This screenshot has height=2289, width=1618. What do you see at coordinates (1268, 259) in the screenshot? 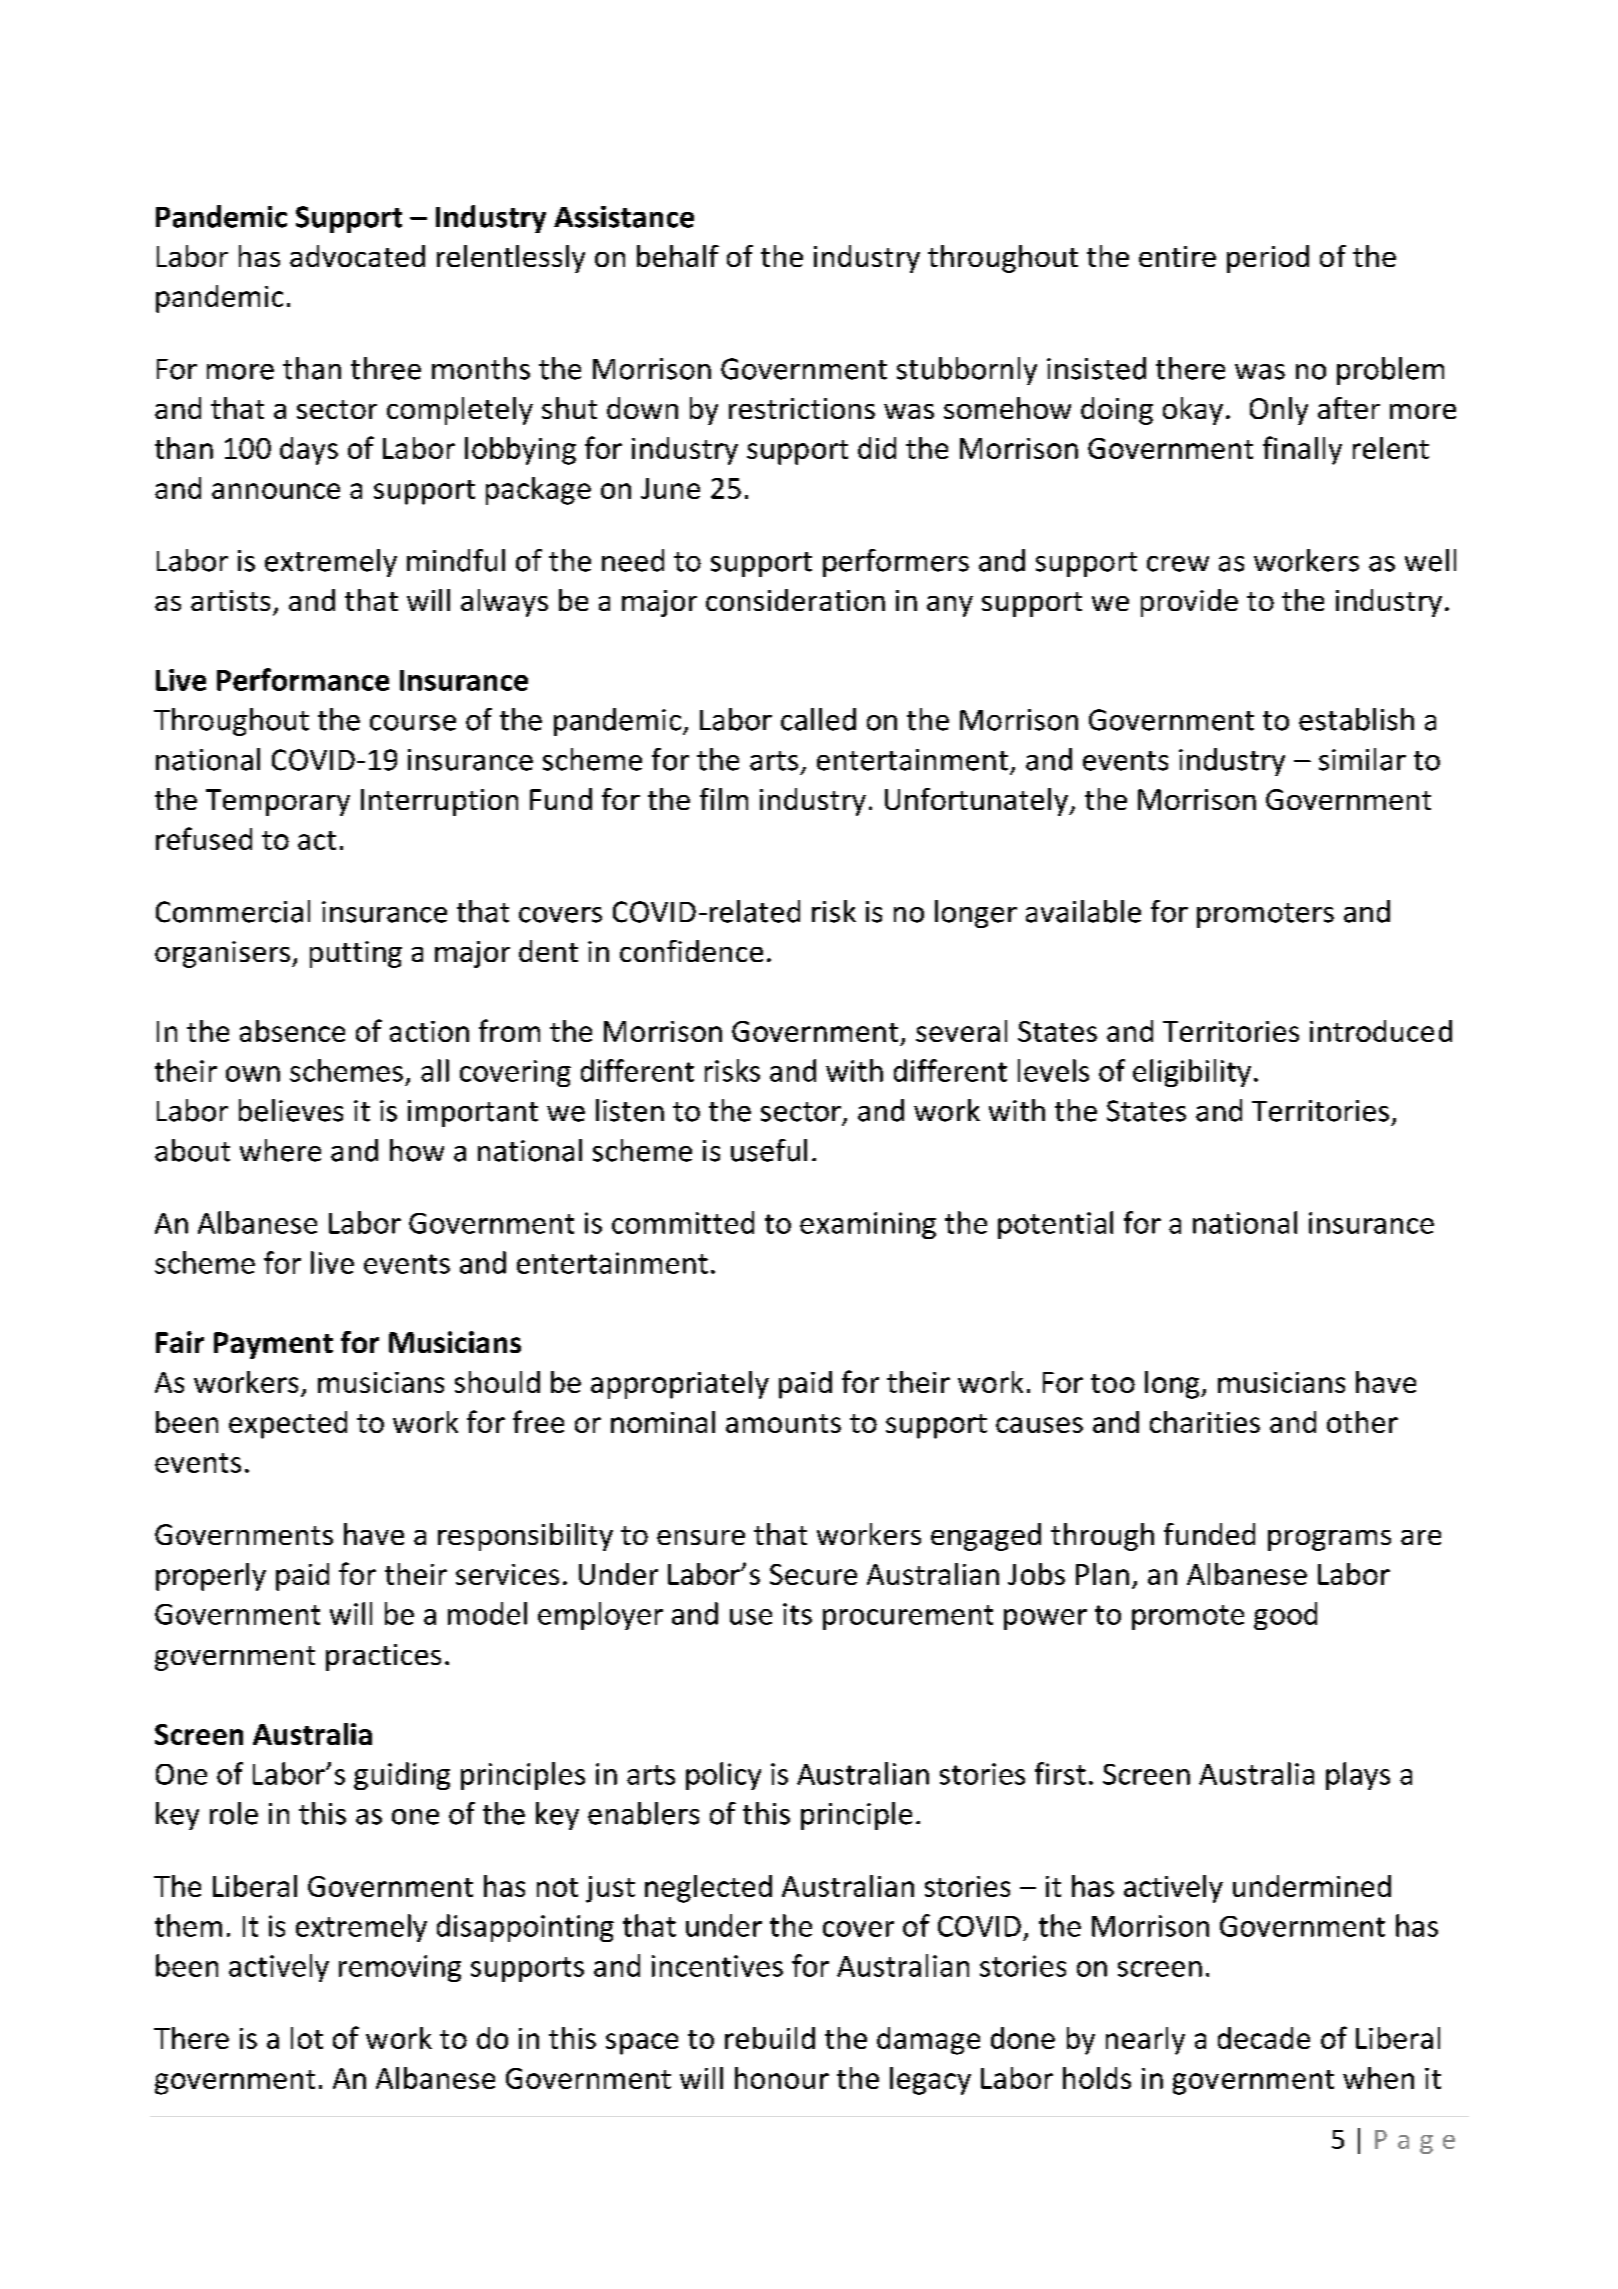
I see `period` at bounding box center [1268, 259].
